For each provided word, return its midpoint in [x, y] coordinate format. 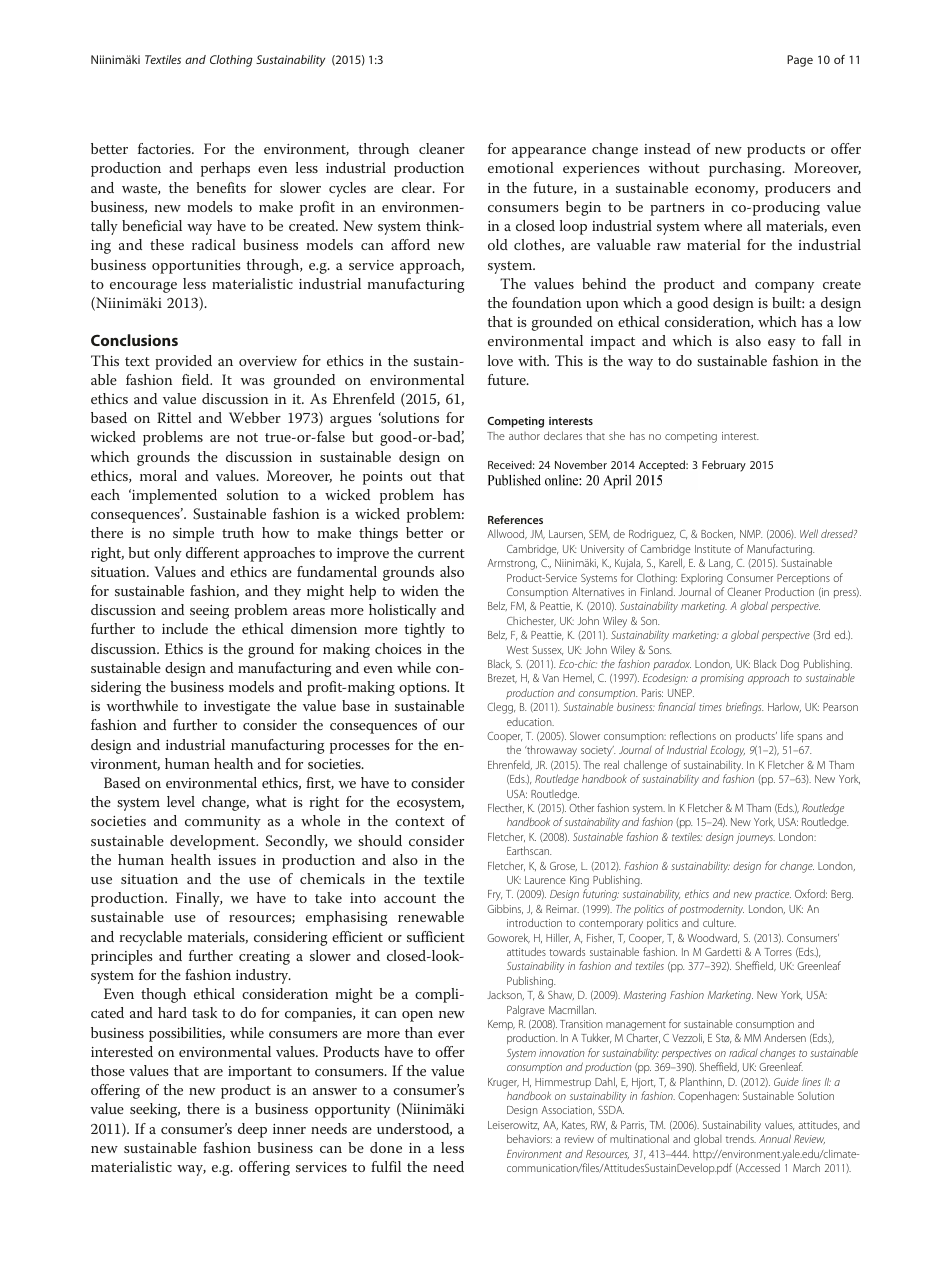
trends [741, 1138]
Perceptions [803, 579]
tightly [424, 630]
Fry [495, 895]
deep [252, 1130]
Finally [199, 899]
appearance [549, 152]
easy [782, 344]
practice [773, 895]
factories [165, 148]
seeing [209, 612]
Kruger [503, 1083]
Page [800, 61]
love [500, 360]
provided [183, 362]
